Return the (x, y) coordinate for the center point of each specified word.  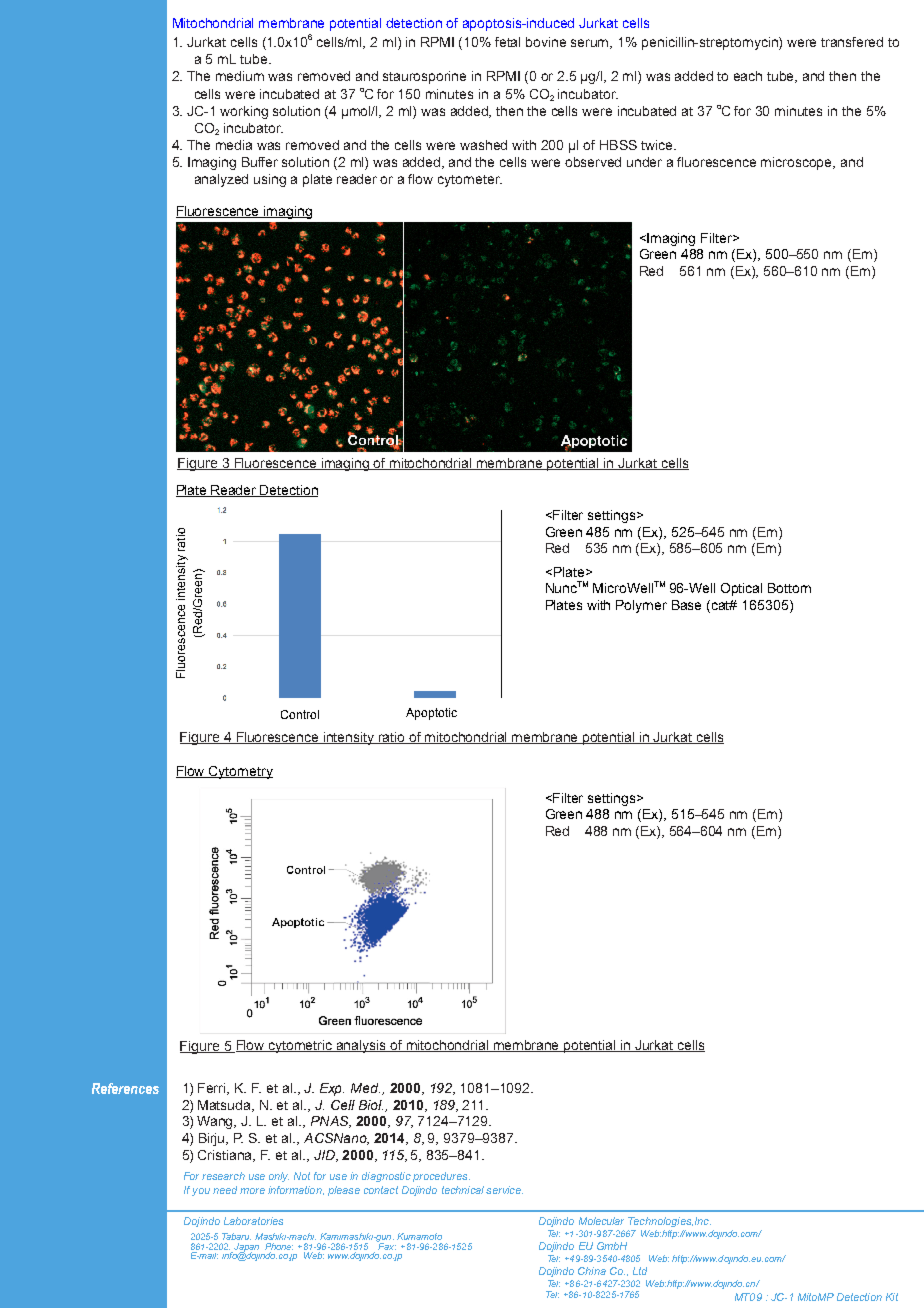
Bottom (789, 588)
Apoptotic (431, 714)
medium (240, 76)
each (748, 76)
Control (300, 714)
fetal (507, 42)
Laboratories (253, 1221)
